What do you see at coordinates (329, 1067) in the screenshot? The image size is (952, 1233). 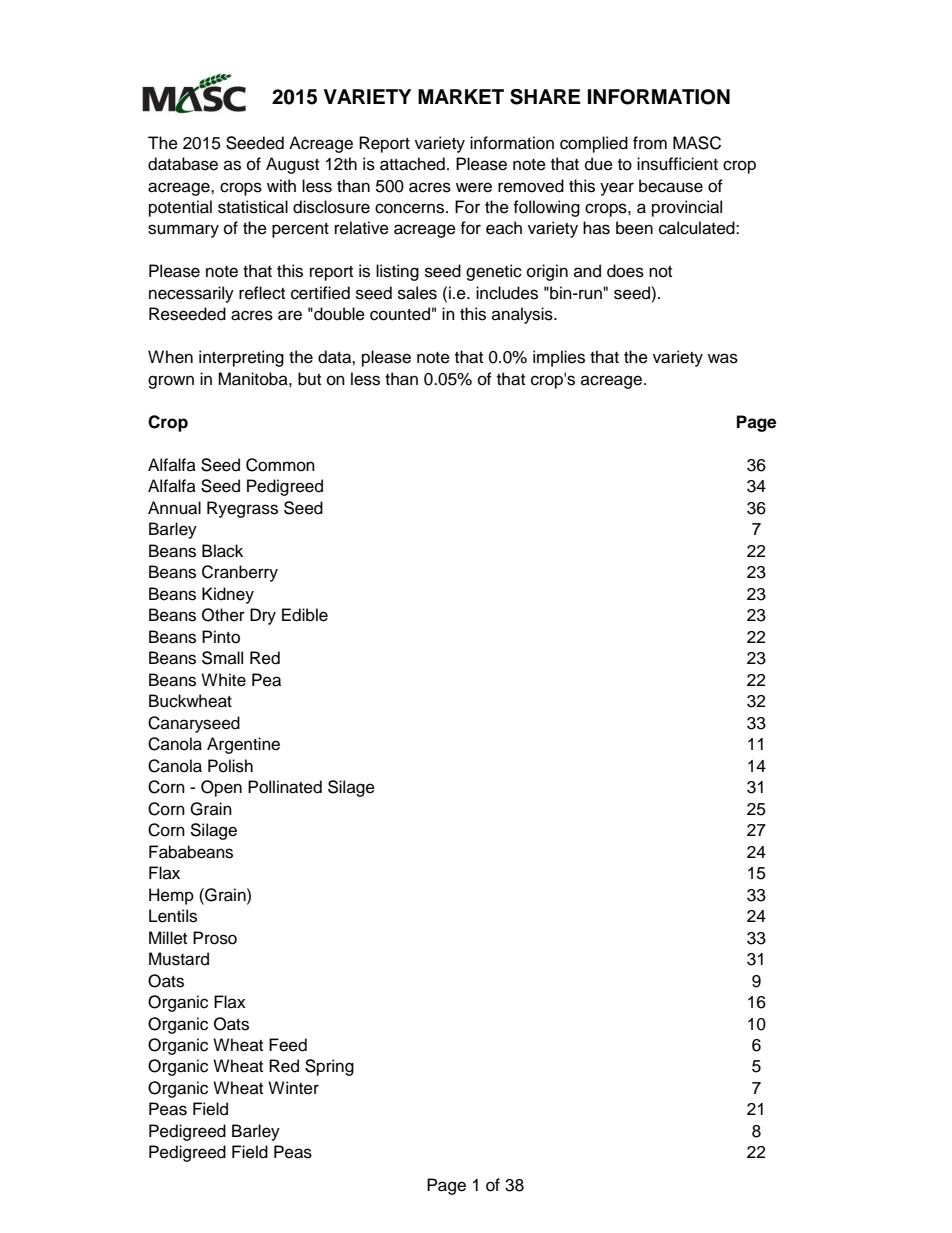 I see `Spring` at bounding box center [329, 1067].
